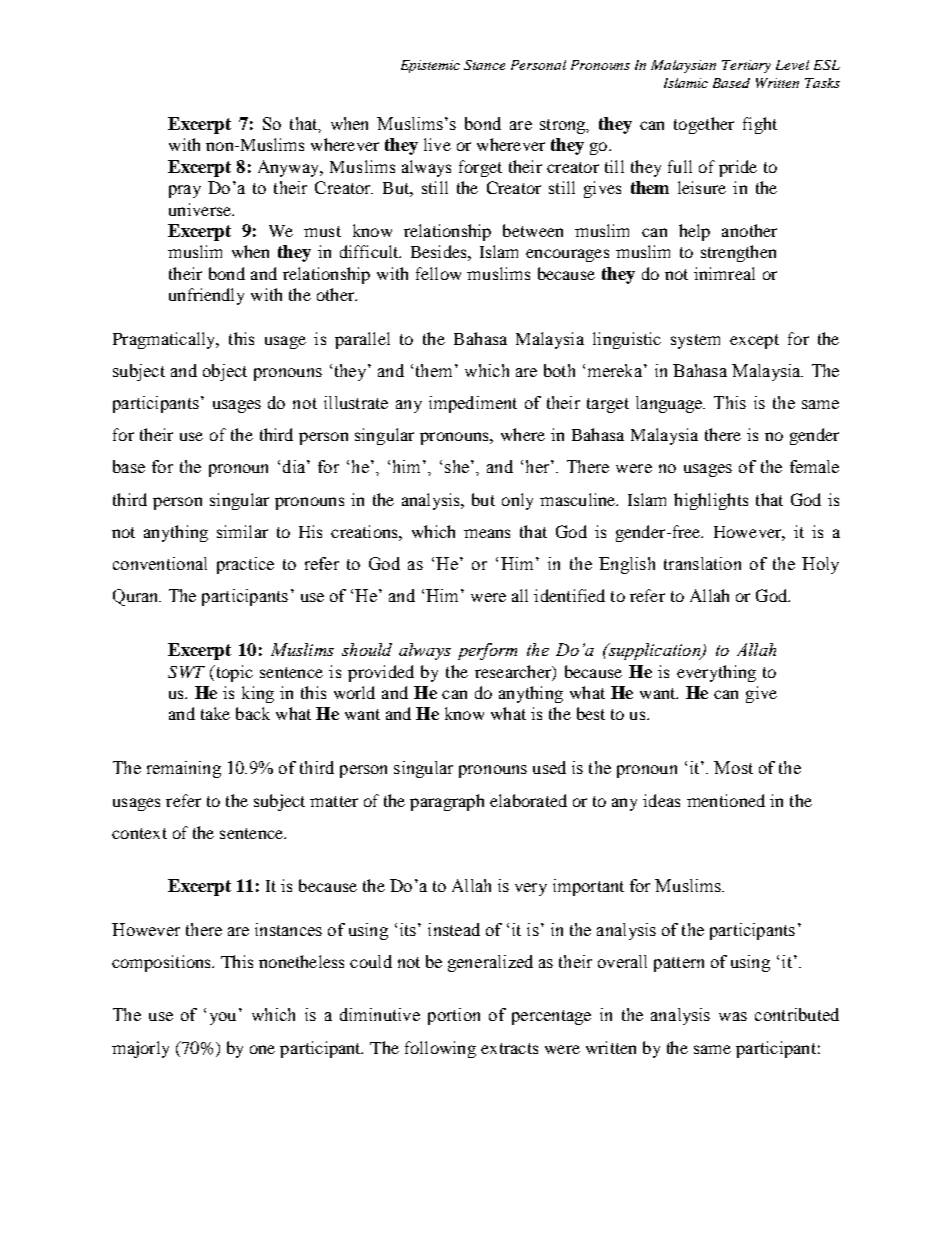 The height and width of the document is (1233, 952). Describe the element at coordinates (746, 66) in the document. I see `Tertiary` at that location.
